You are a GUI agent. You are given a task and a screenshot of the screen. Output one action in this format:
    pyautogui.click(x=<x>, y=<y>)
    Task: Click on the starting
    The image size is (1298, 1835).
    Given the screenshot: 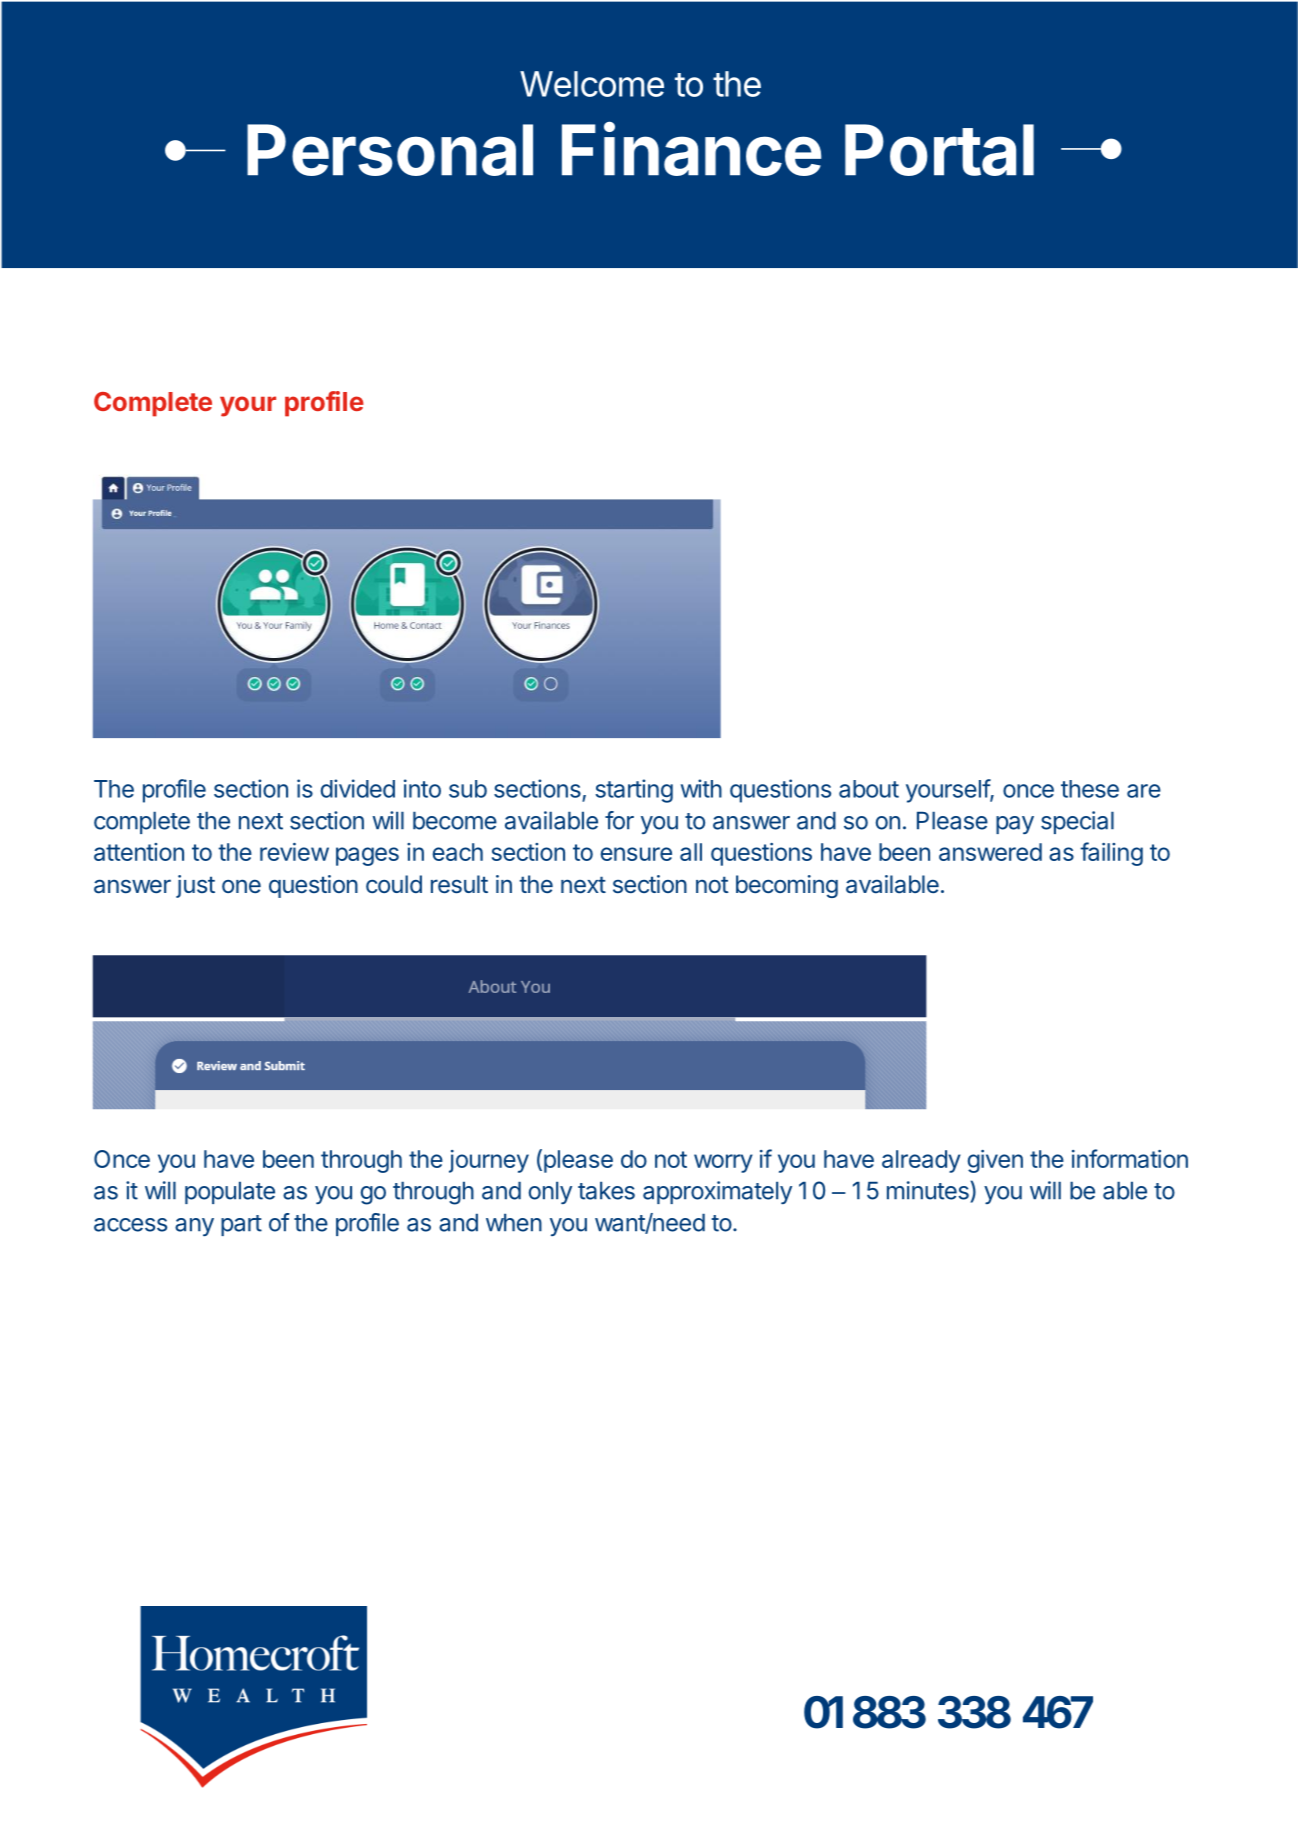 What is the action you would take?
    pyautogui.click(x=634, y=791)
